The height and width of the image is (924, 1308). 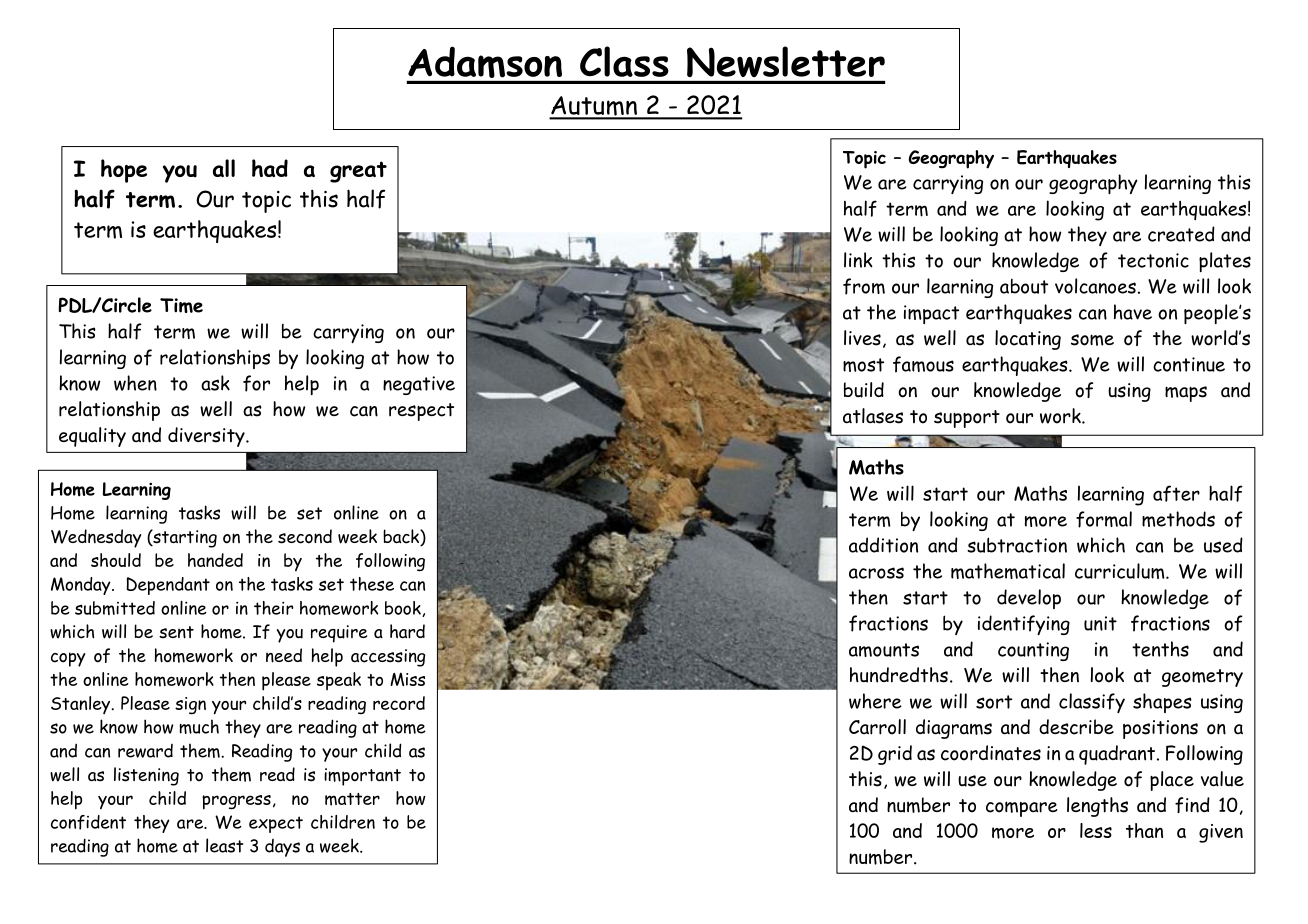 I want to click on created, so click(x=1181, y=234).
